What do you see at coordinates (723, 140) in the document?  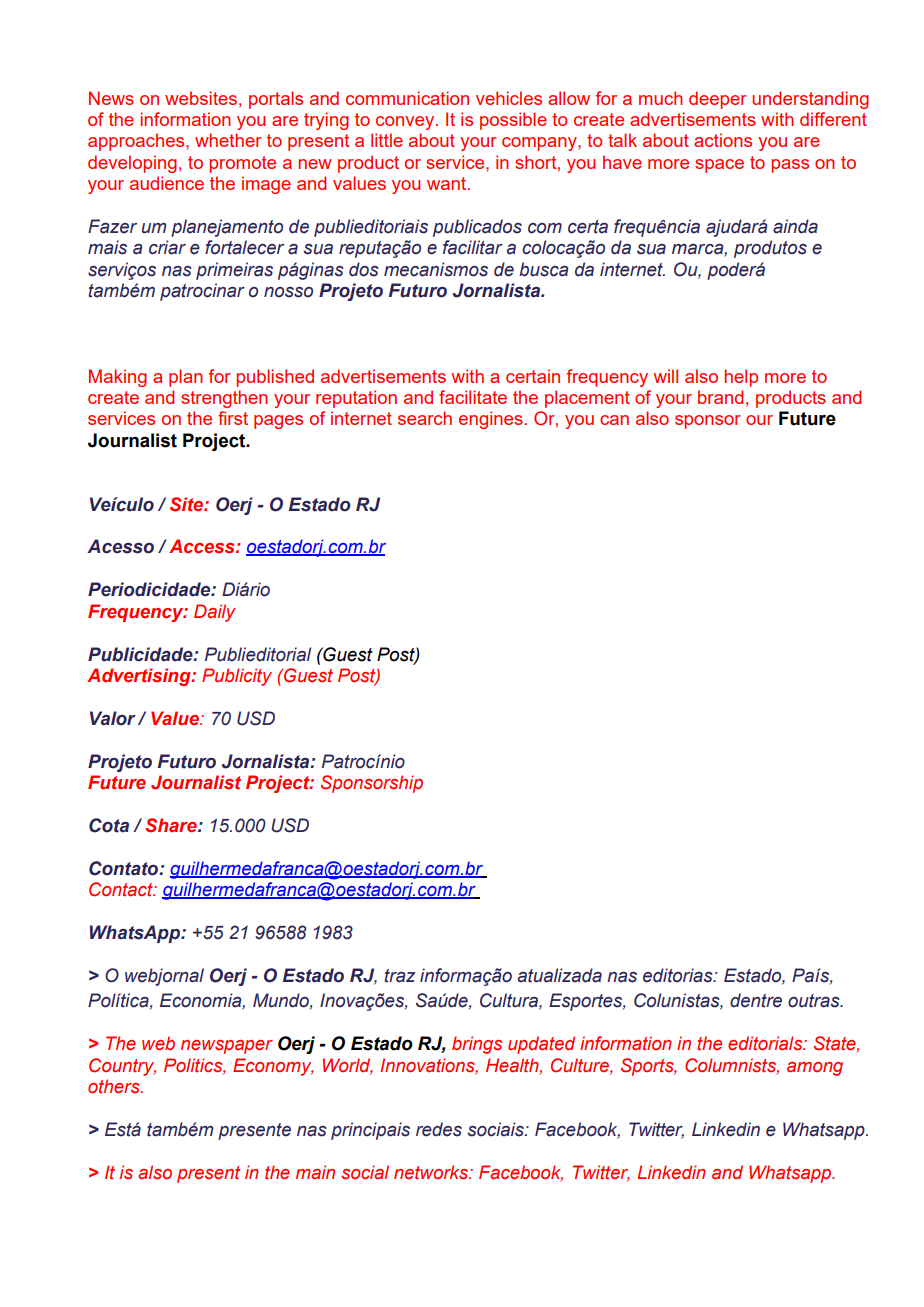 I see `actions` at bounding box center [723, 140].
